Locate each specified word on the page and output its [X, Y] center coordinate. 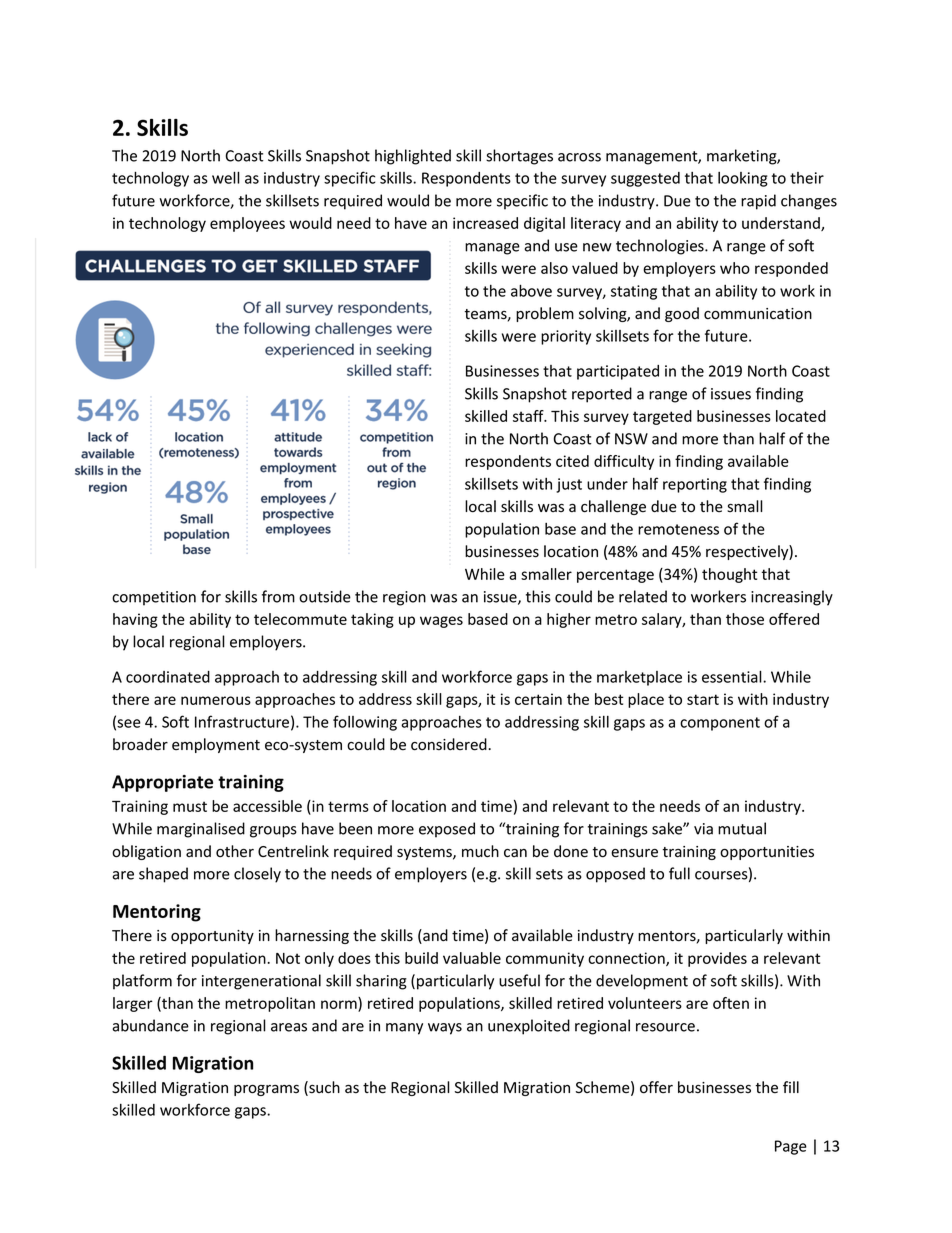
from [278, 596]
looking [743, 179]
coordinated [168, 677]
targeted [662, 417]
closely [257, 875]
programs [266, 1090]
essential [733, 676]
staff [529, 416]
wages [441, 622]
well [226, 177]
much [480, 851]
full [679, 873]
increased [485, 223]
